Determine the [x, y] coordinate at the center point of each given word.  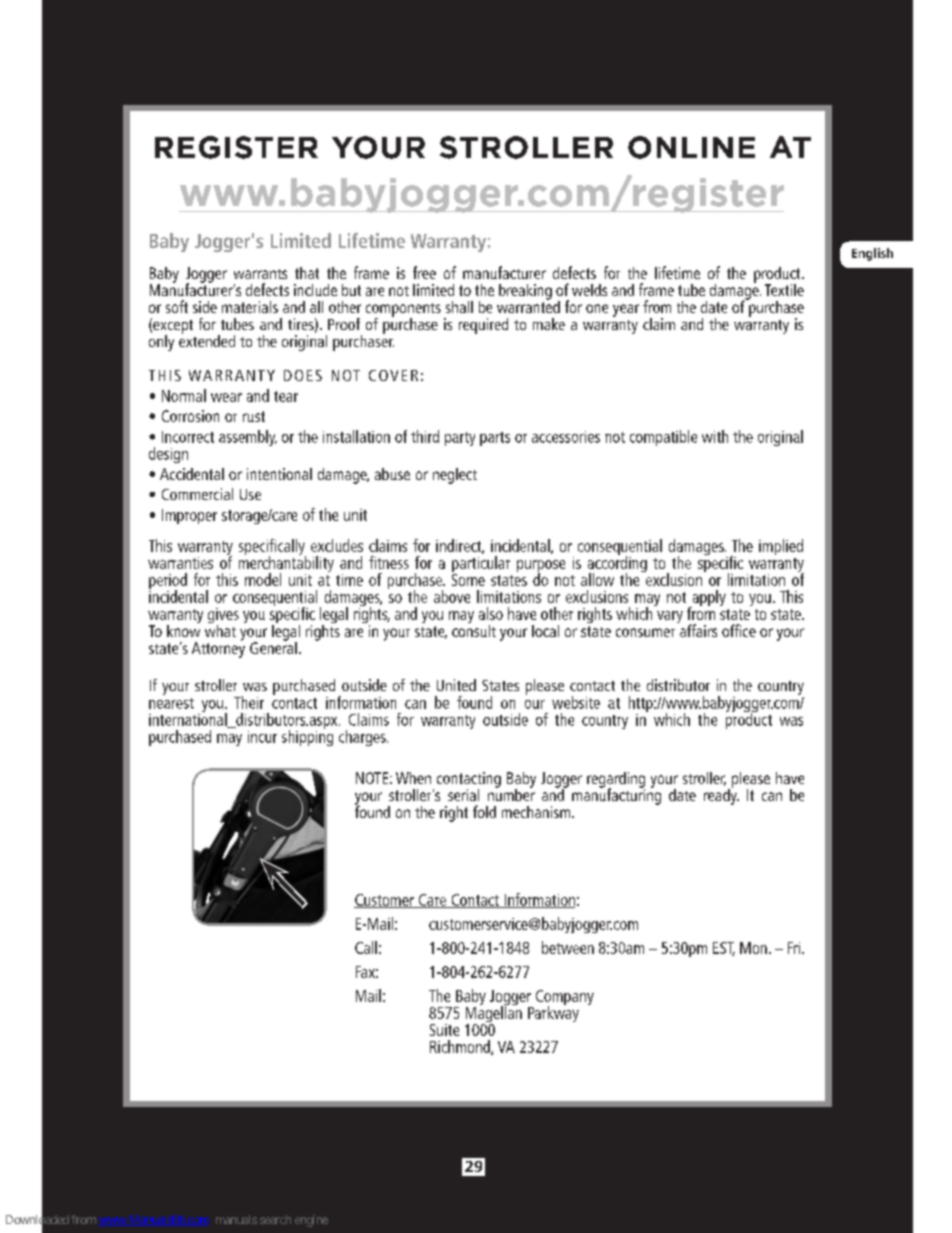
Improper [189, 516]
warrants [260, 274]
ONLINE [691, 147]
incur [262, 737]
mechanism [537, 812]
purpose [541, 567]
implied [781, 547]
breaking [525, 292]
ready [721, 795]
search [275, 1219]
